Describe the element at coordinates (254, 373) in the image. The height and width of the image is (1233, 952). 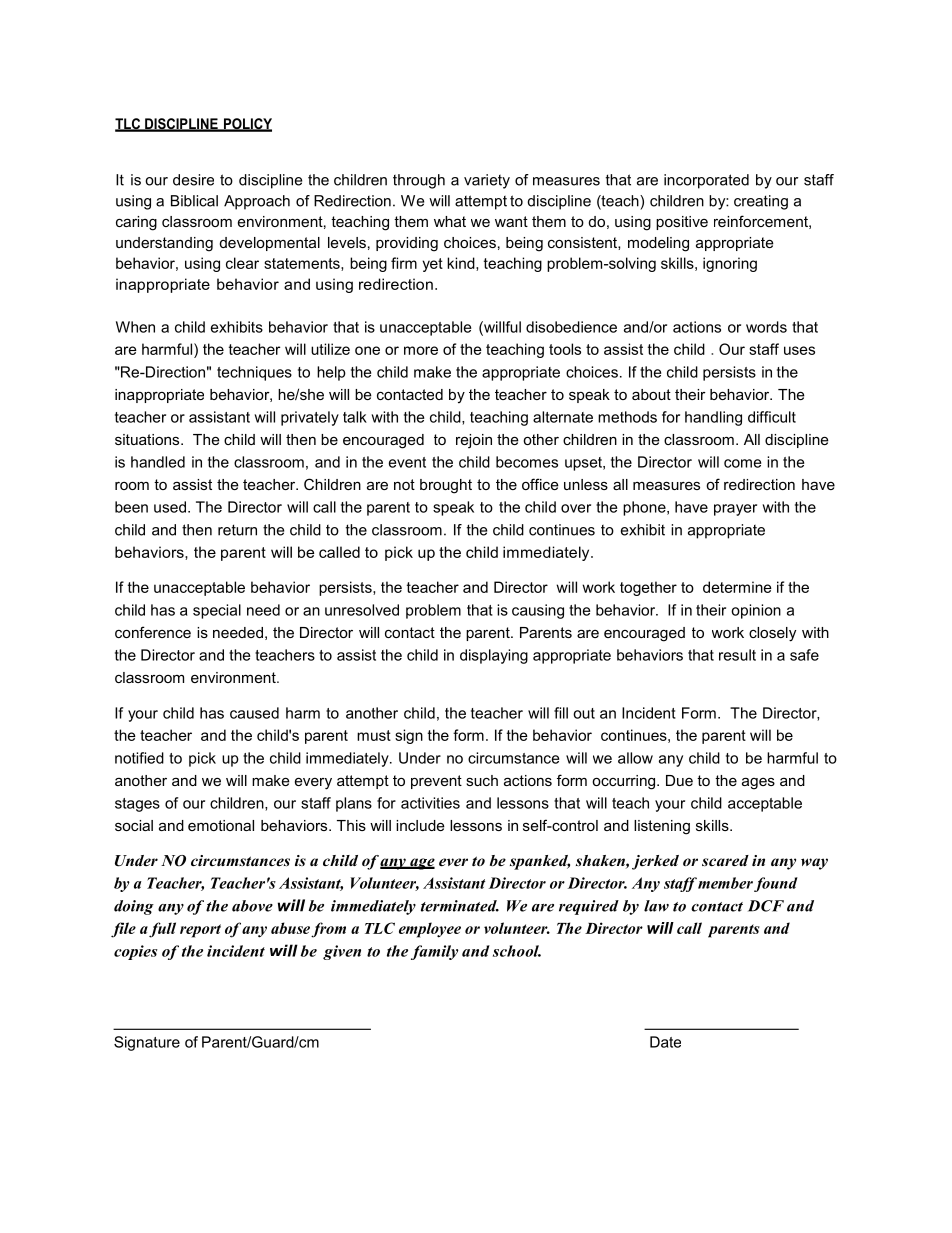
I see `techniques` at that location.
